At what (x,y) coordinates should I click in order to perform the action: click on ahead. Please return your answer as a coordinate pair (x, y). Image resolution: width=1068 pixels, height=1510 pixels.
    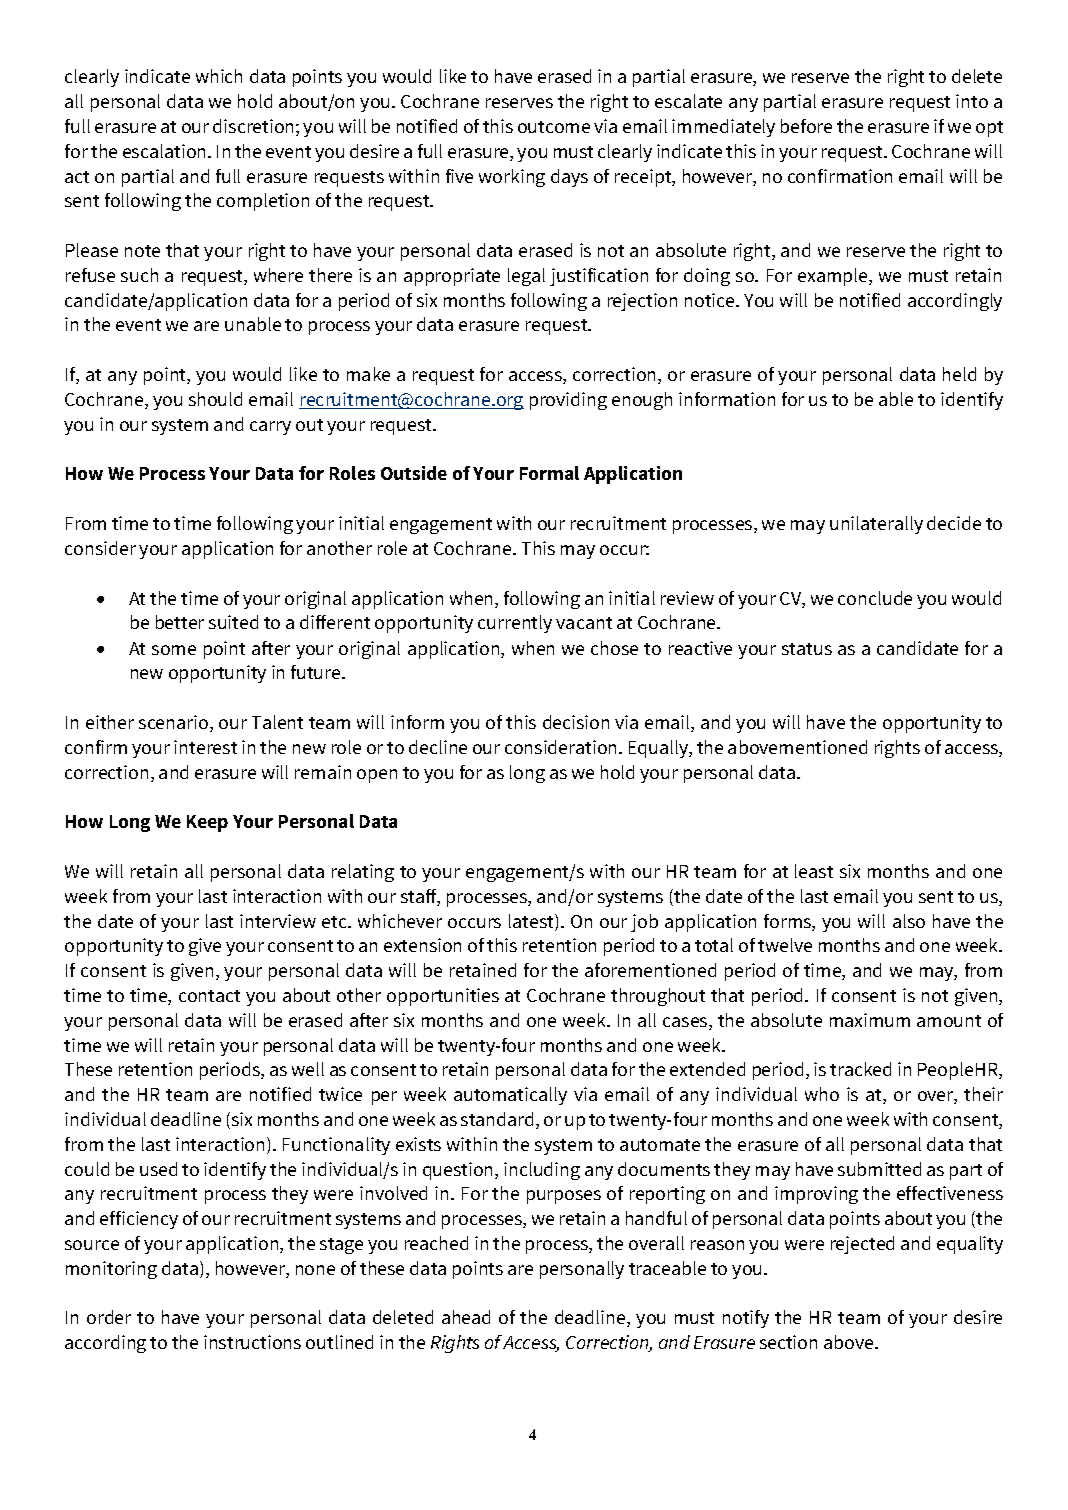
    Looking at the image, I should click on (466, 1317).
